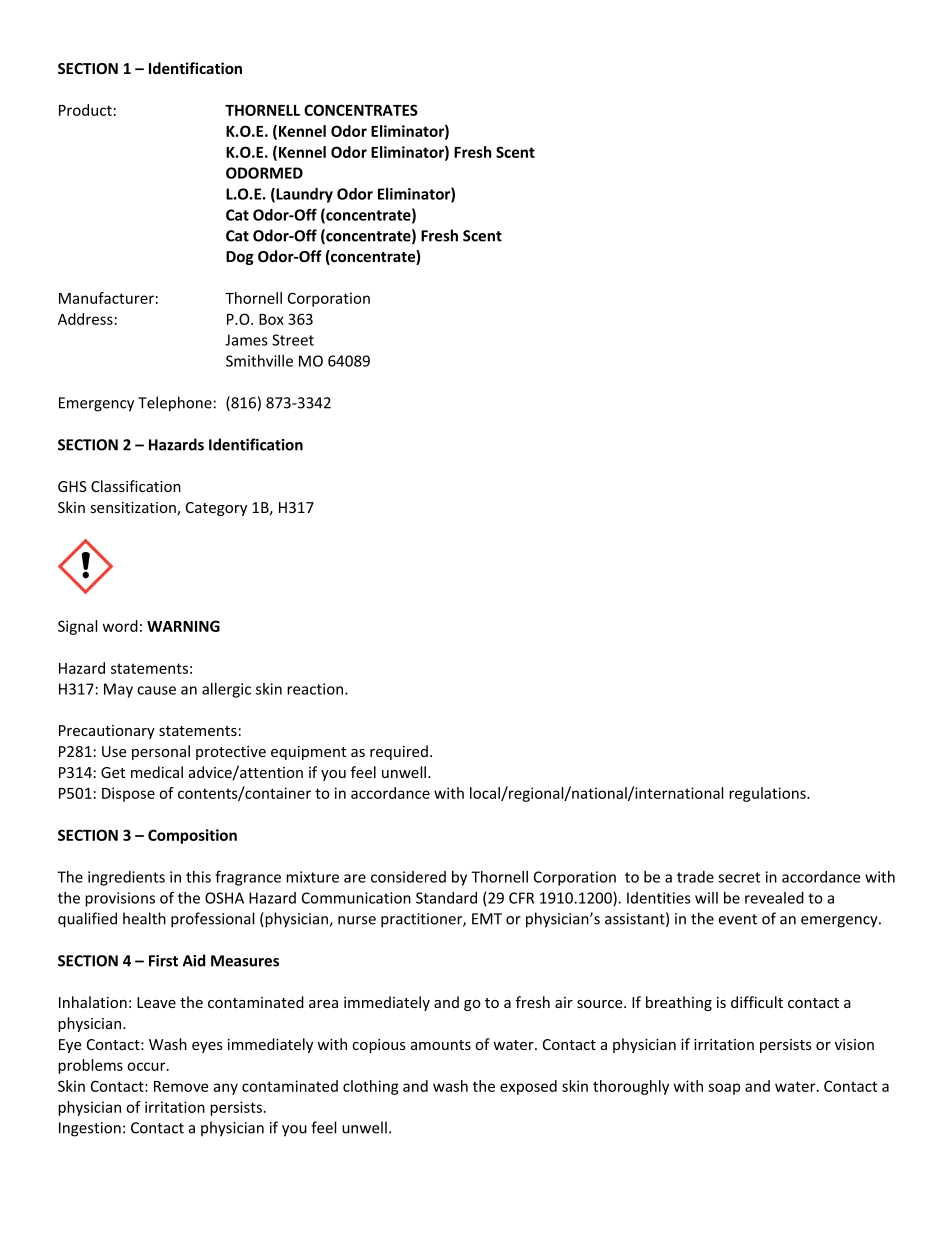  I want to click on clothing, so click(371, 1087).
